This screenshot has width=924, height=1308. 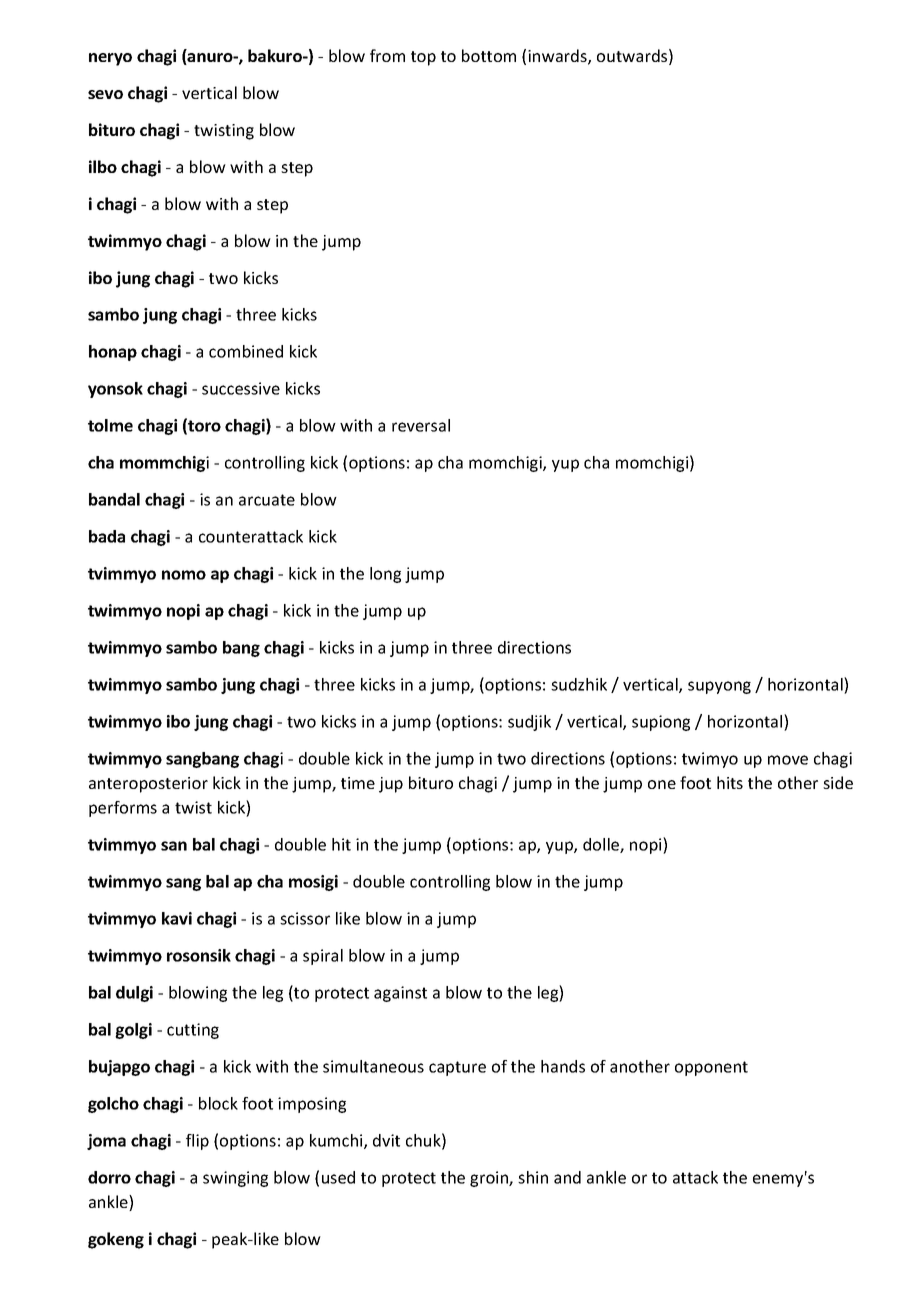 What do you see at coordinates (730, 782) in the screenshot?
I see `hits` at bounding box center [730, 782].
